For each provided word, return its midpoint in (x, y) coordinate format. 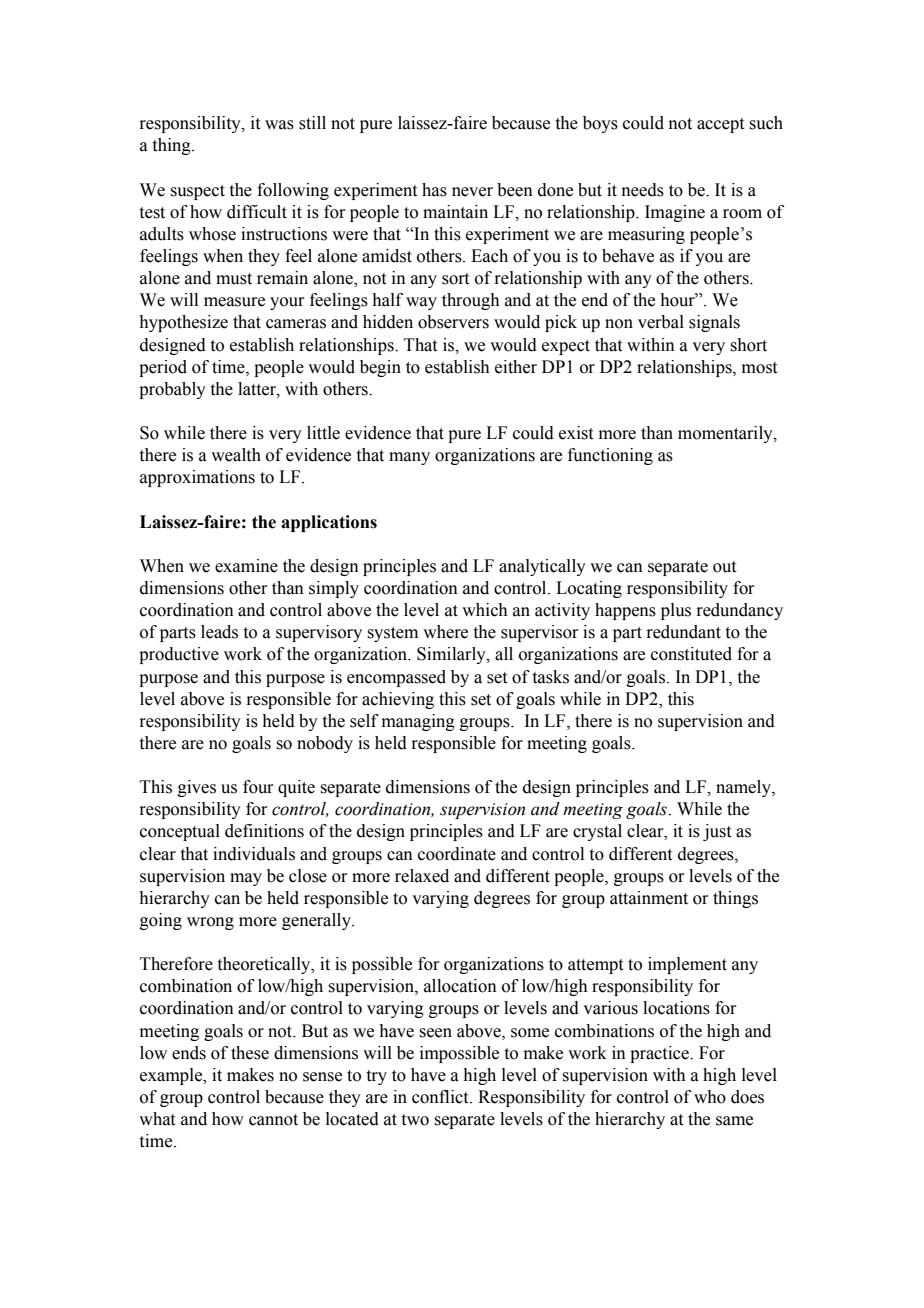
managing (418, 722)
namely (744, 788)
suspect (198, 192)
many (409, 458)
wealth (236, 455)
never (472, 192)
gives (197, 788)
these (250, 1053)
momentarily (726, 434)
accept (720, 125)
